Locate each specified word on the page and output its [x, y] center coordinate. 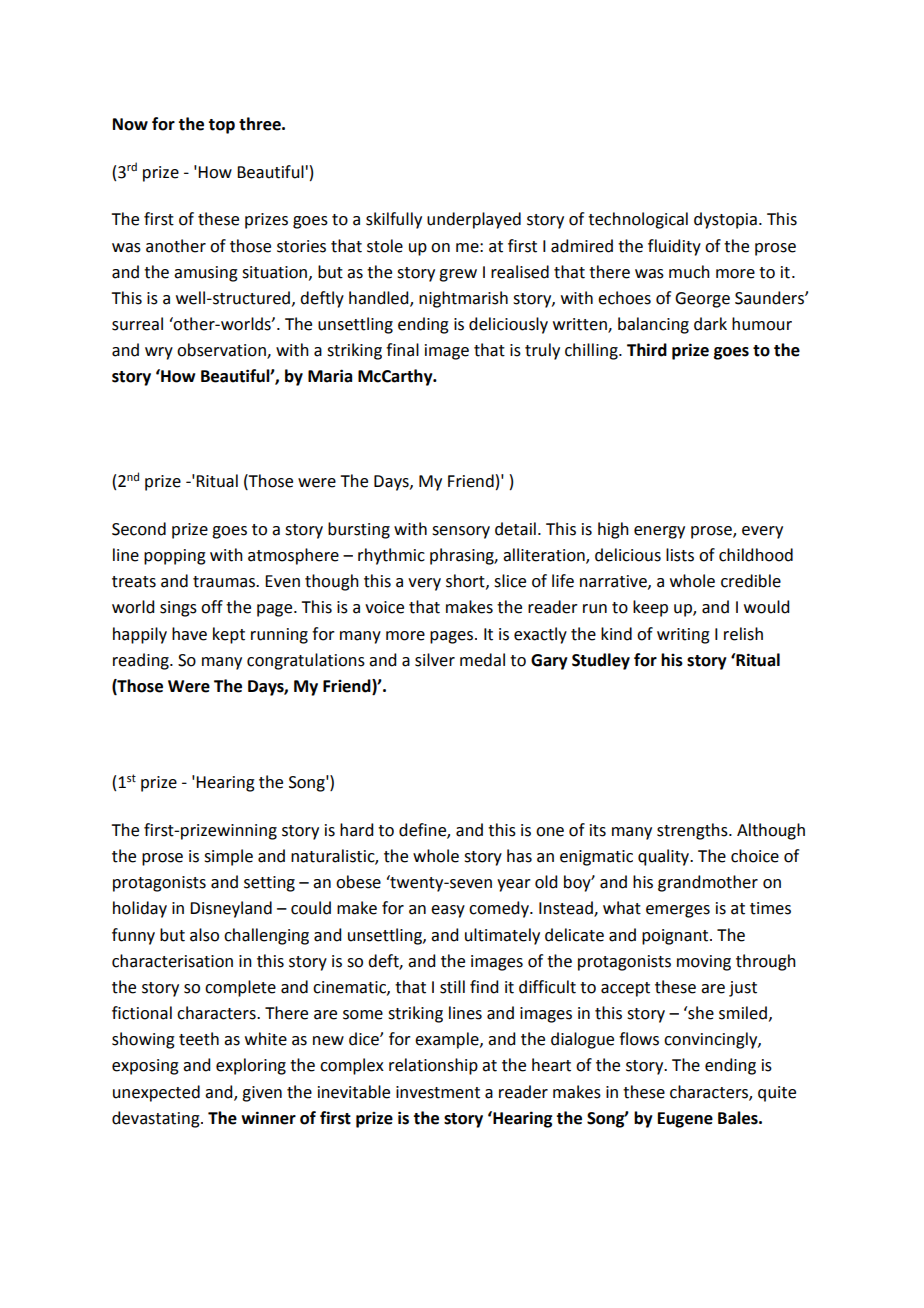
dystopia [725, 220]
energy [659, 532]
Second [139, 529]
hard [356, 830]
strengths [693, 831]
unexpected [156, 1093]
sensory [461, 532]
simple [228, 857]
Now [130, 124]
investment [438, 1092]
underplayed [474, 220]
